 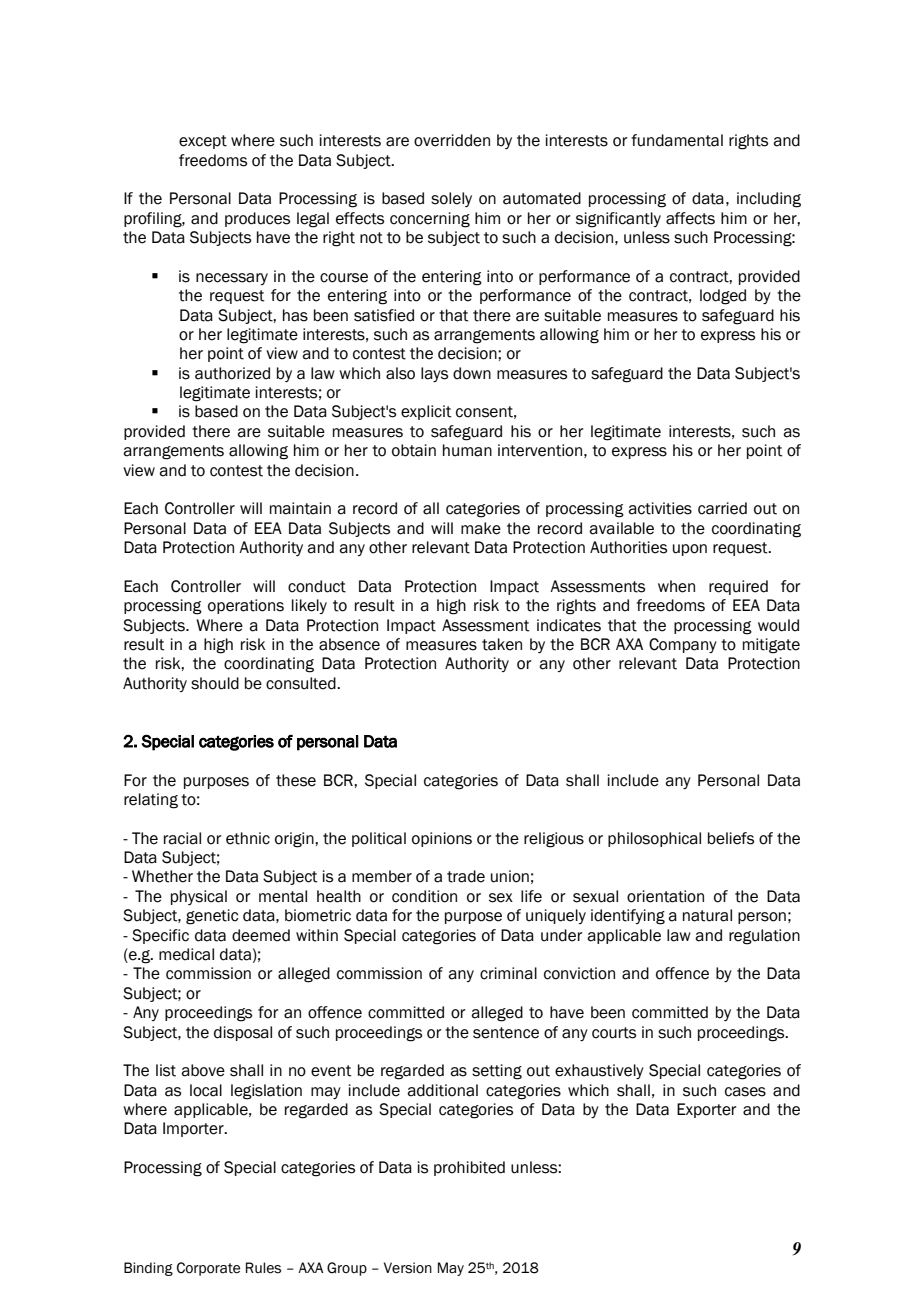 What do you see at coordinates (203, 142) in the document?
I see `except` at bounding box center [203, 142].
